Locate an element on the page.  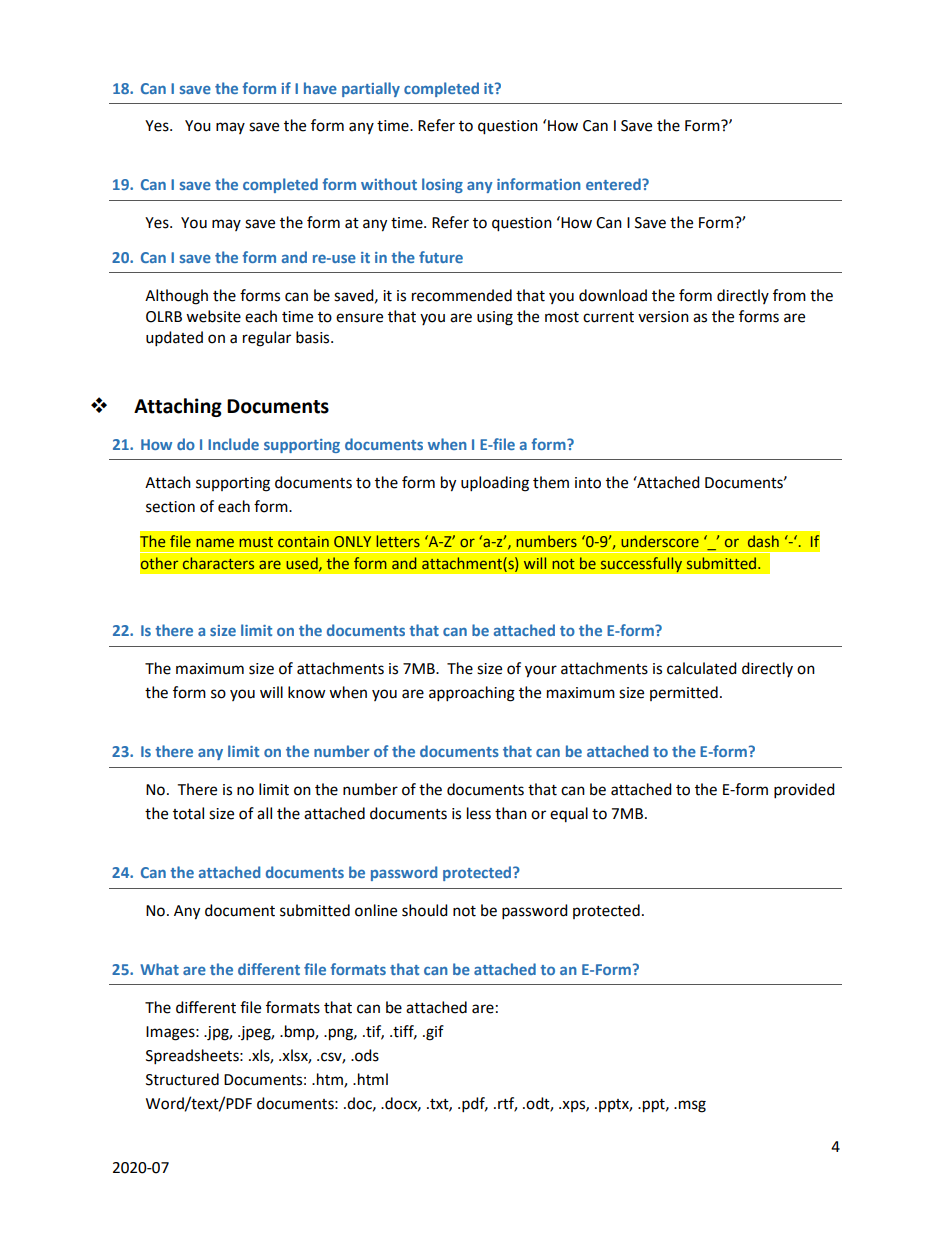
letters is located at coordinates (398, 541).
